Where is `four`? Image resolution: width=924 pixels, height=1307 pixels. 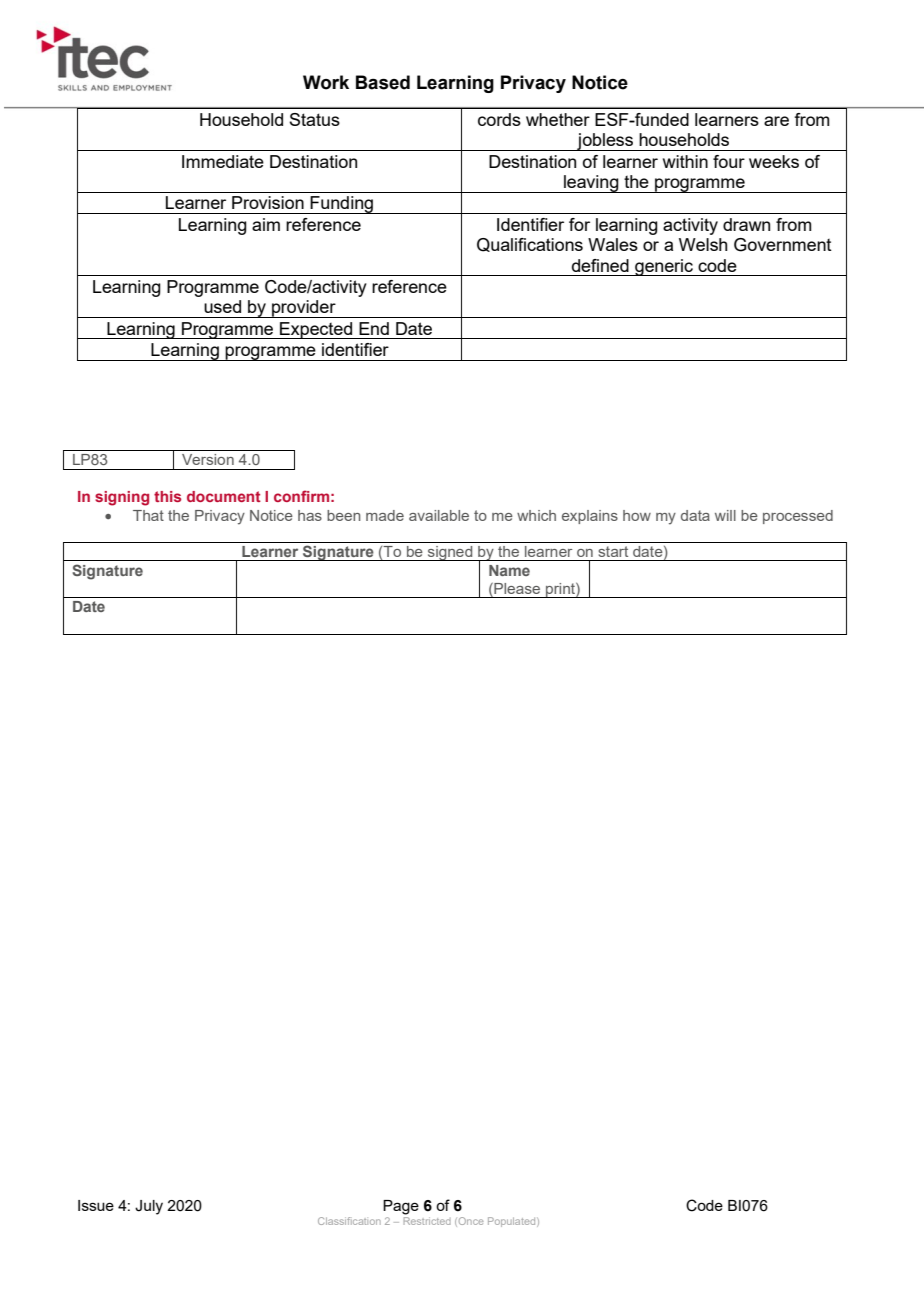 four is located at coordinates (729, 161).
